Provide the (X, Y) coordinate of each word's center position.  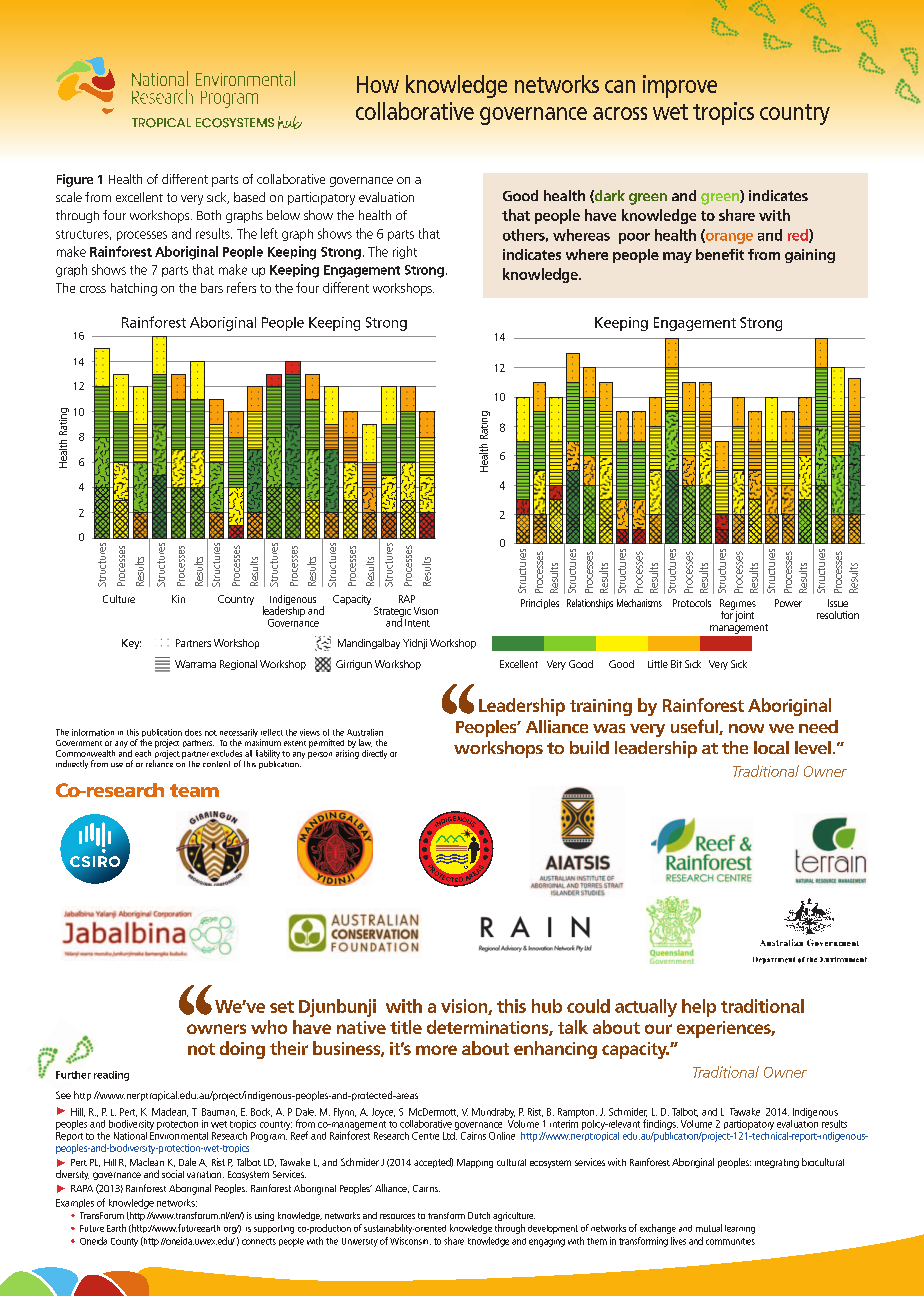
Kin (178, 599)
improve (680, 86)
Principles (540, 604)
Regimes (738, 605)
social (173, 1174)
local (771, 747)
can (620, 86)
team (194, 790)
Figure (75, 180)
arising (347, 754)
